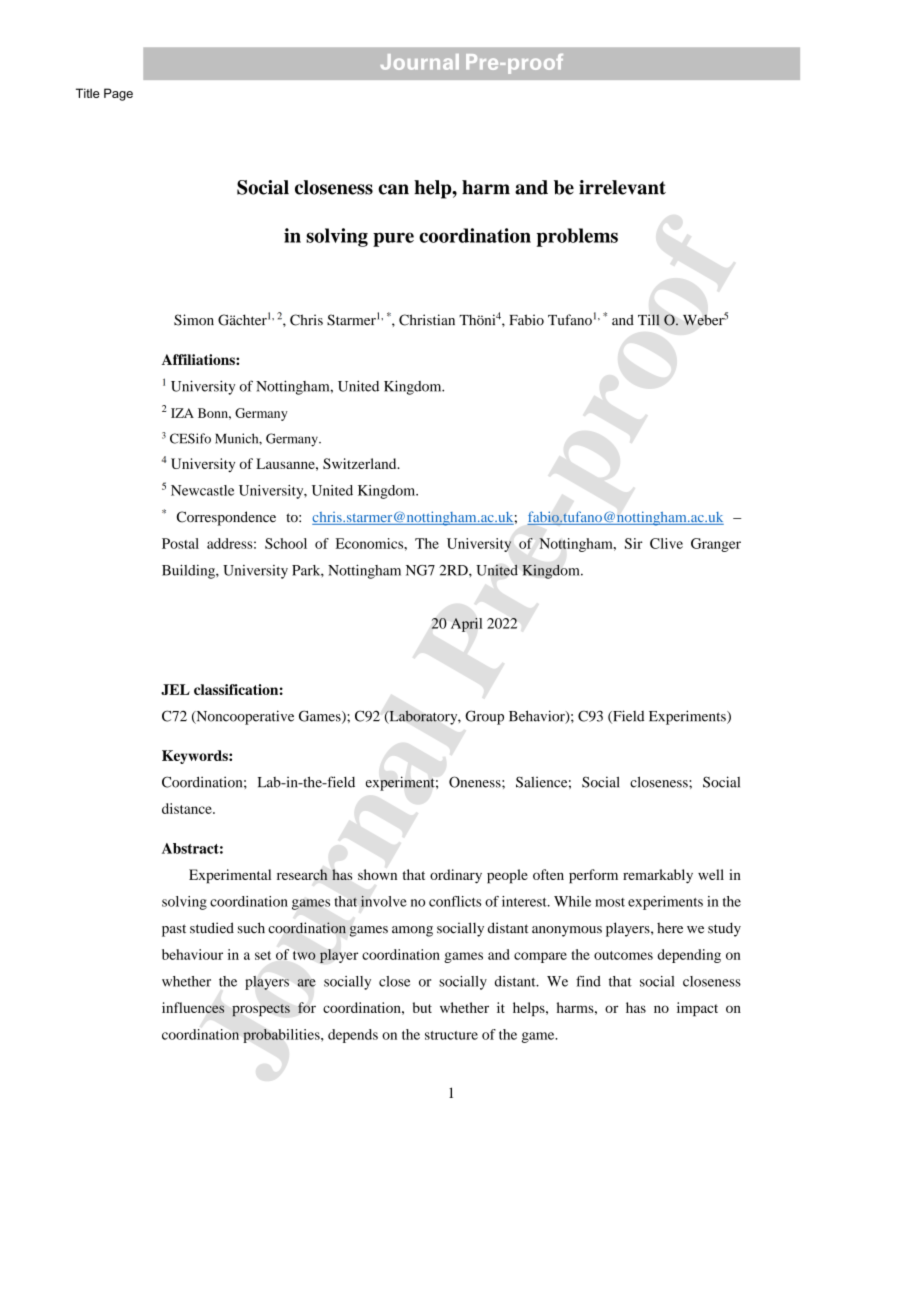 The width and height of the screenshot is (924, 1308). I want to click on remarkably, so click(658, 876).
